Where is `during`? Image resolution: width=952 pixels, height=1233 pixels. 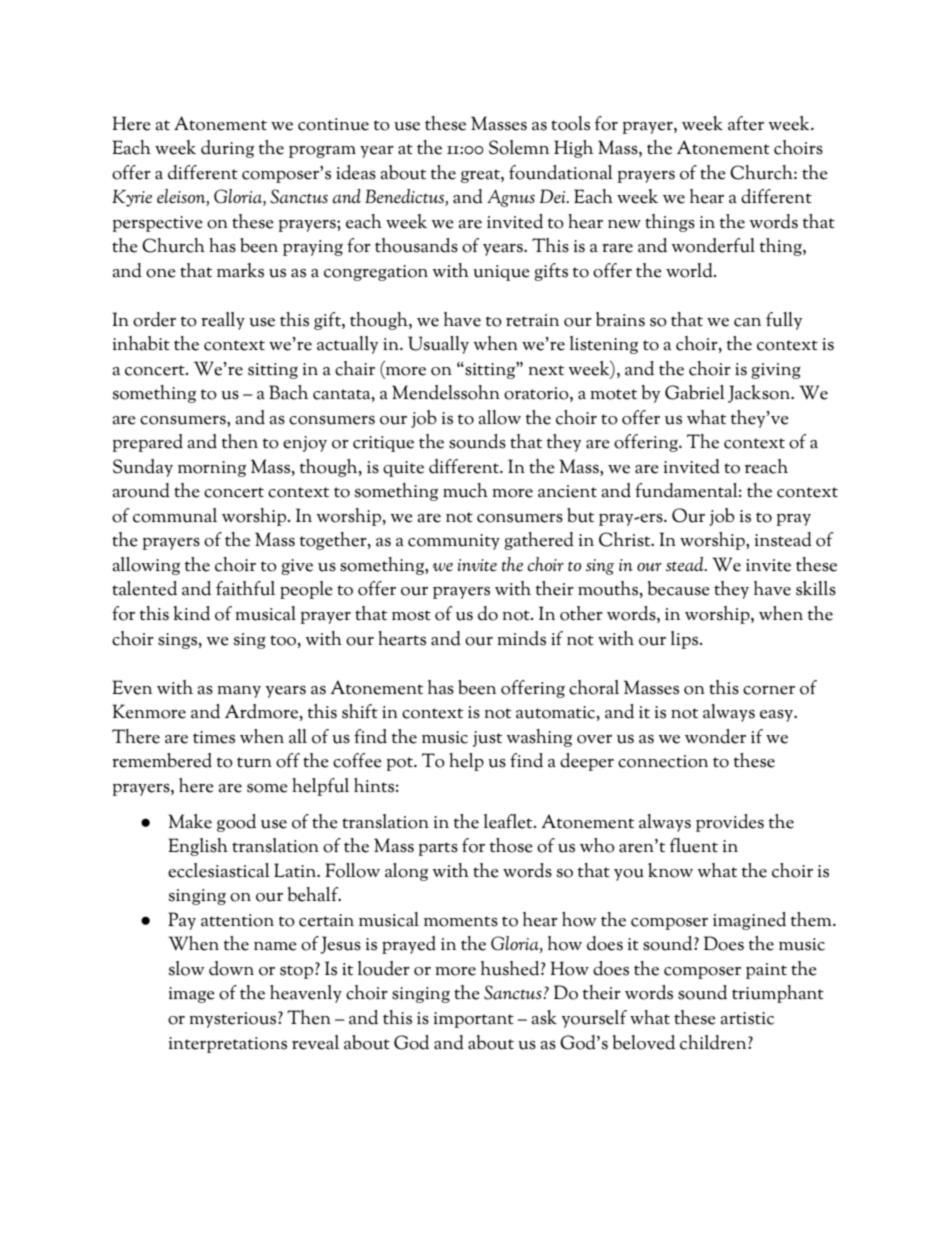
during is located at coordinates (227, 149).
